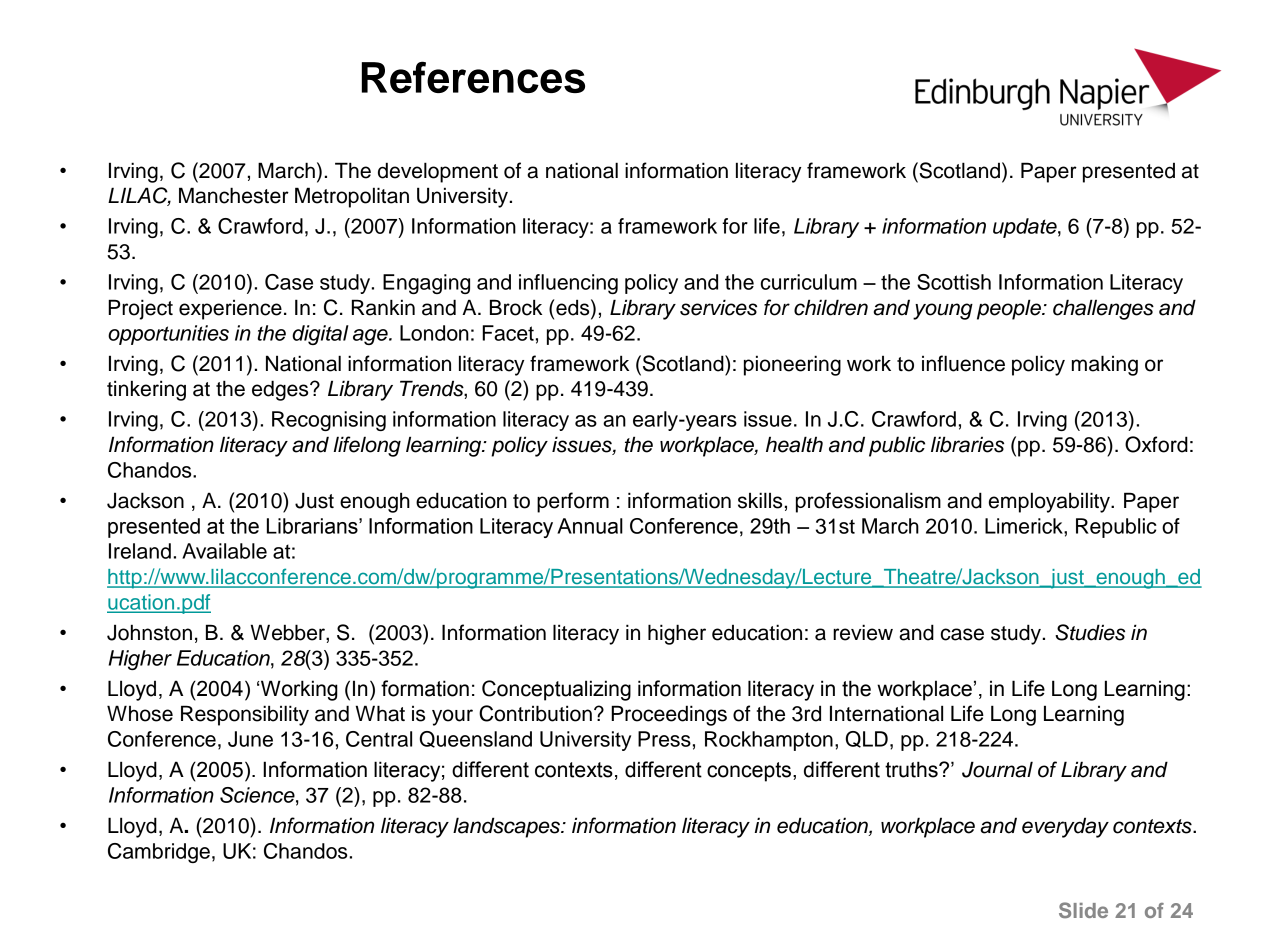 Image resolution: width=1270 pixels, height=952 pixels. Describe the element at coordinates (573, 502) in the document. I see `perform` at that location.
